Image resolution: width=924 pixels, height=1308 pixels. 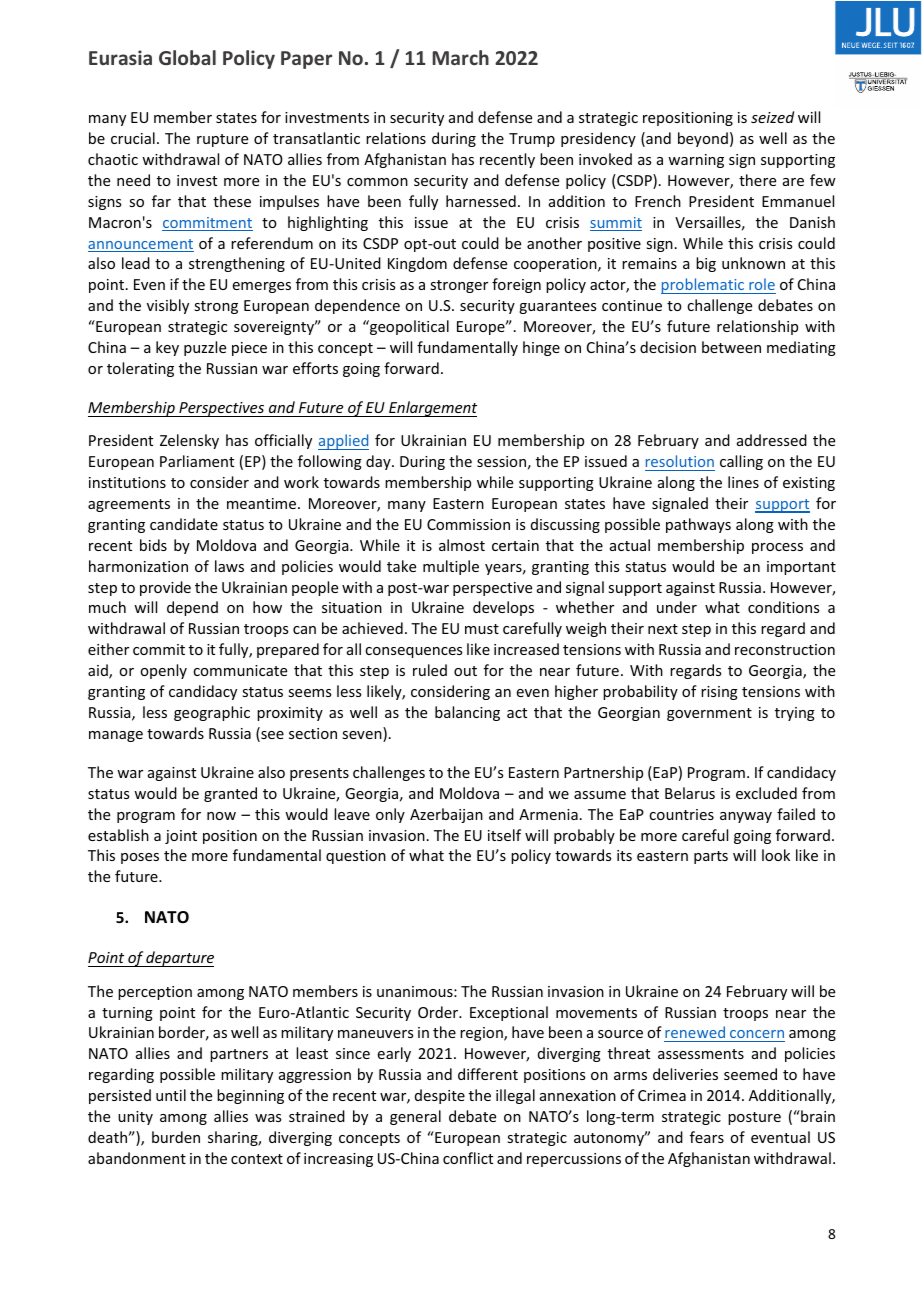 What do you see at coordinates (772, 117) in the screenshot?
I see `seized` at bounding box center [772, 117].
